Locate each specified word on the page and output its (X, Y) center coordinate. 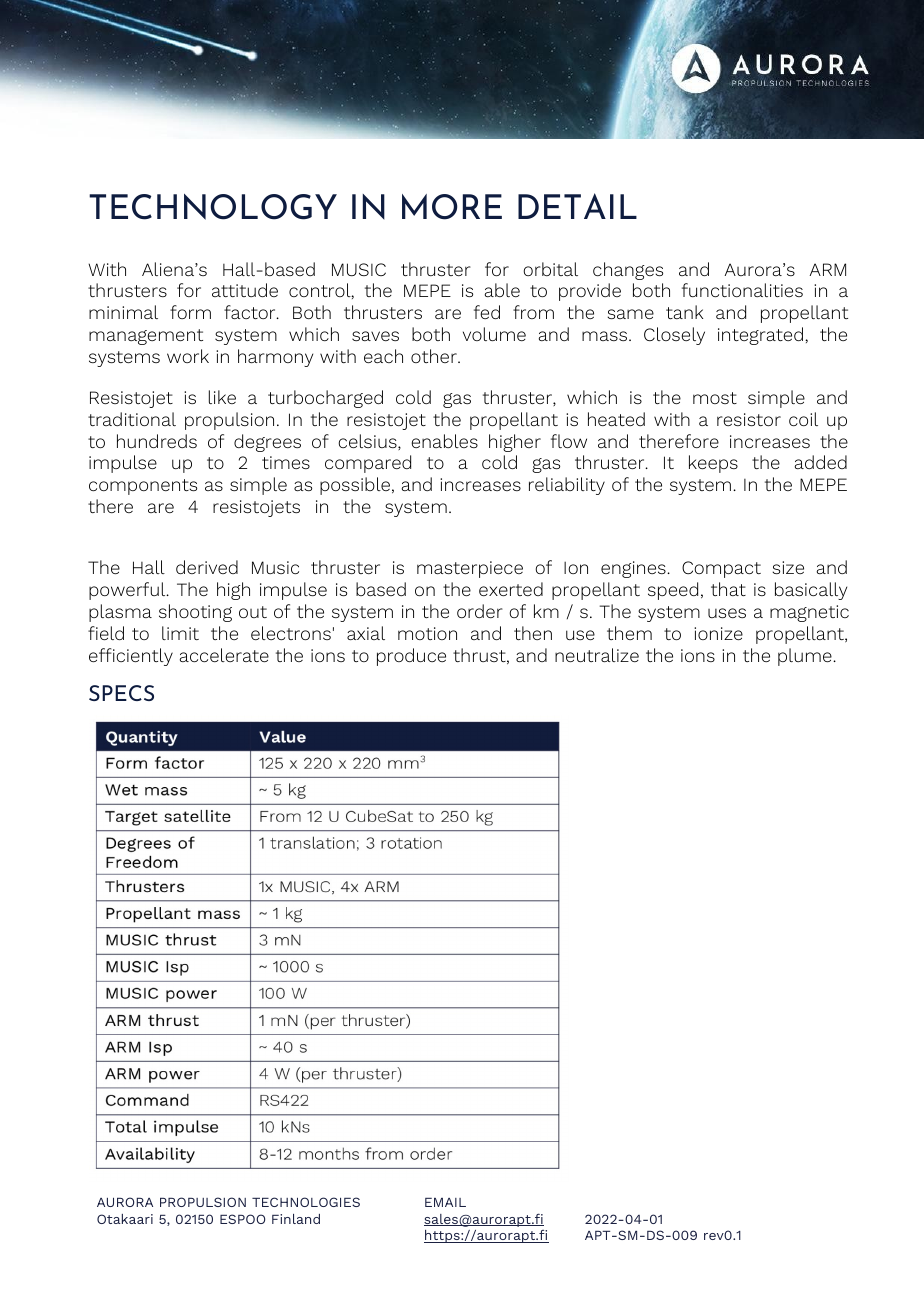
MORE (452, 207)
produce (411, 657)
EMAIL (445, 1202)
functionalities (742, 290)
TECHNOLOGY (213, 207)
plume (806, 657)
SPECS (121, 693)
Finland (296, 1219)
